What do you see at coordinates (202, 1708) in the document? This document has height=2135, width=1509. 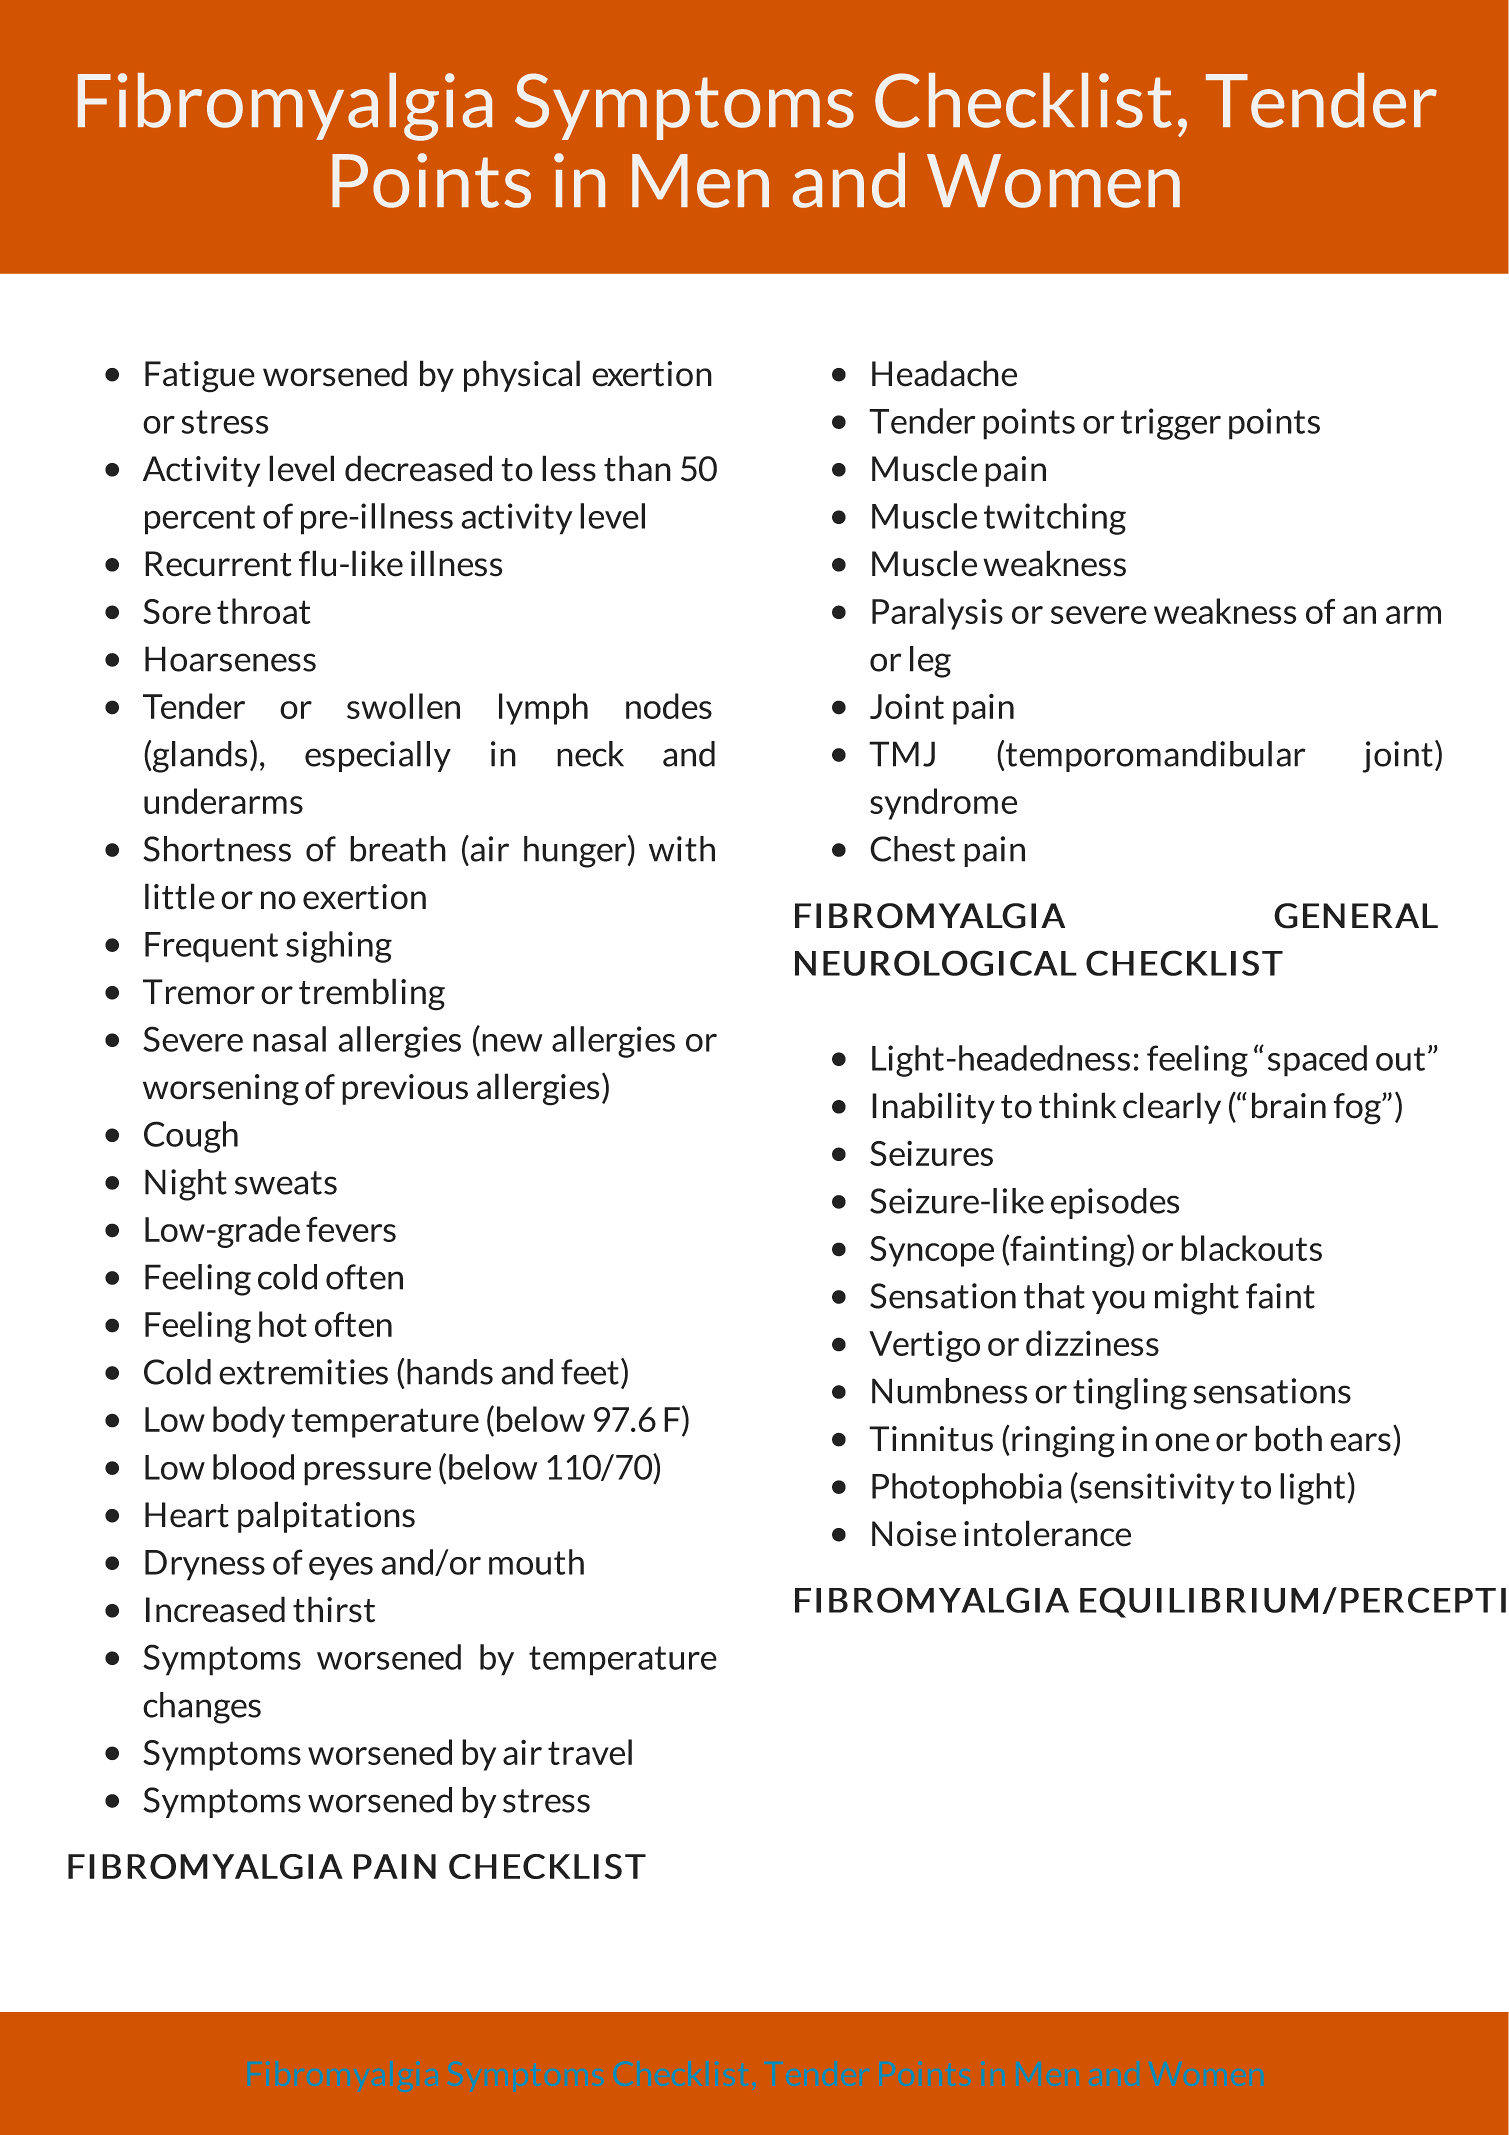 I see `changes` at bounding box center [202, 1708].
